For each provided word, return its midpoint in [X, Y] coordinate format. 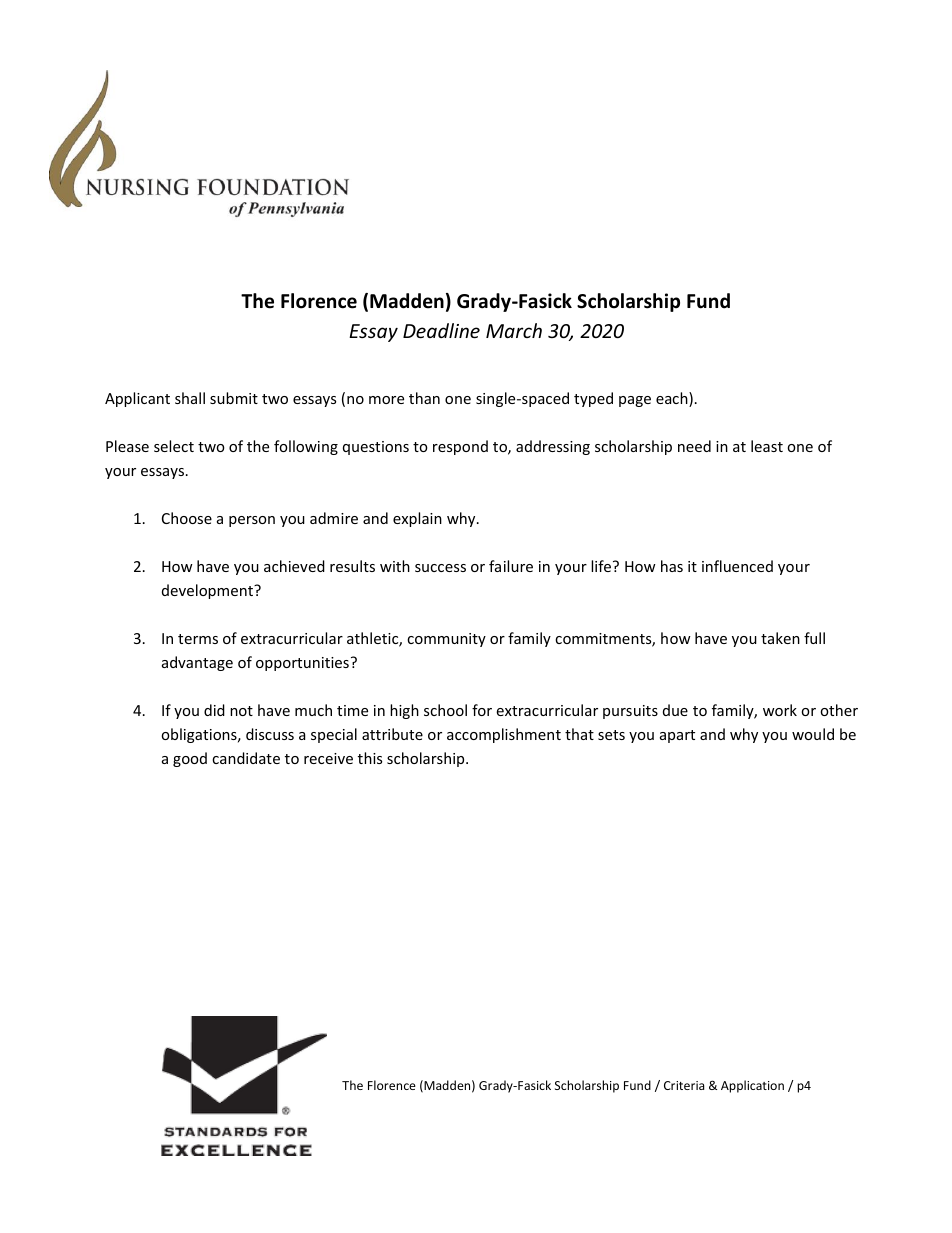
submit [234, 398]
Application [752, 1086]
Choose [187, 518]
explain [417, 519]
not [241, 711]
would [813, 734]
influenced [737, 566]
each [673, 399]
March [514, 330]
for [482, 710]
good [190, 759]
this [370, 758]
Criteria [684, 1085]
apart [677, 736]
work [780, 710]
